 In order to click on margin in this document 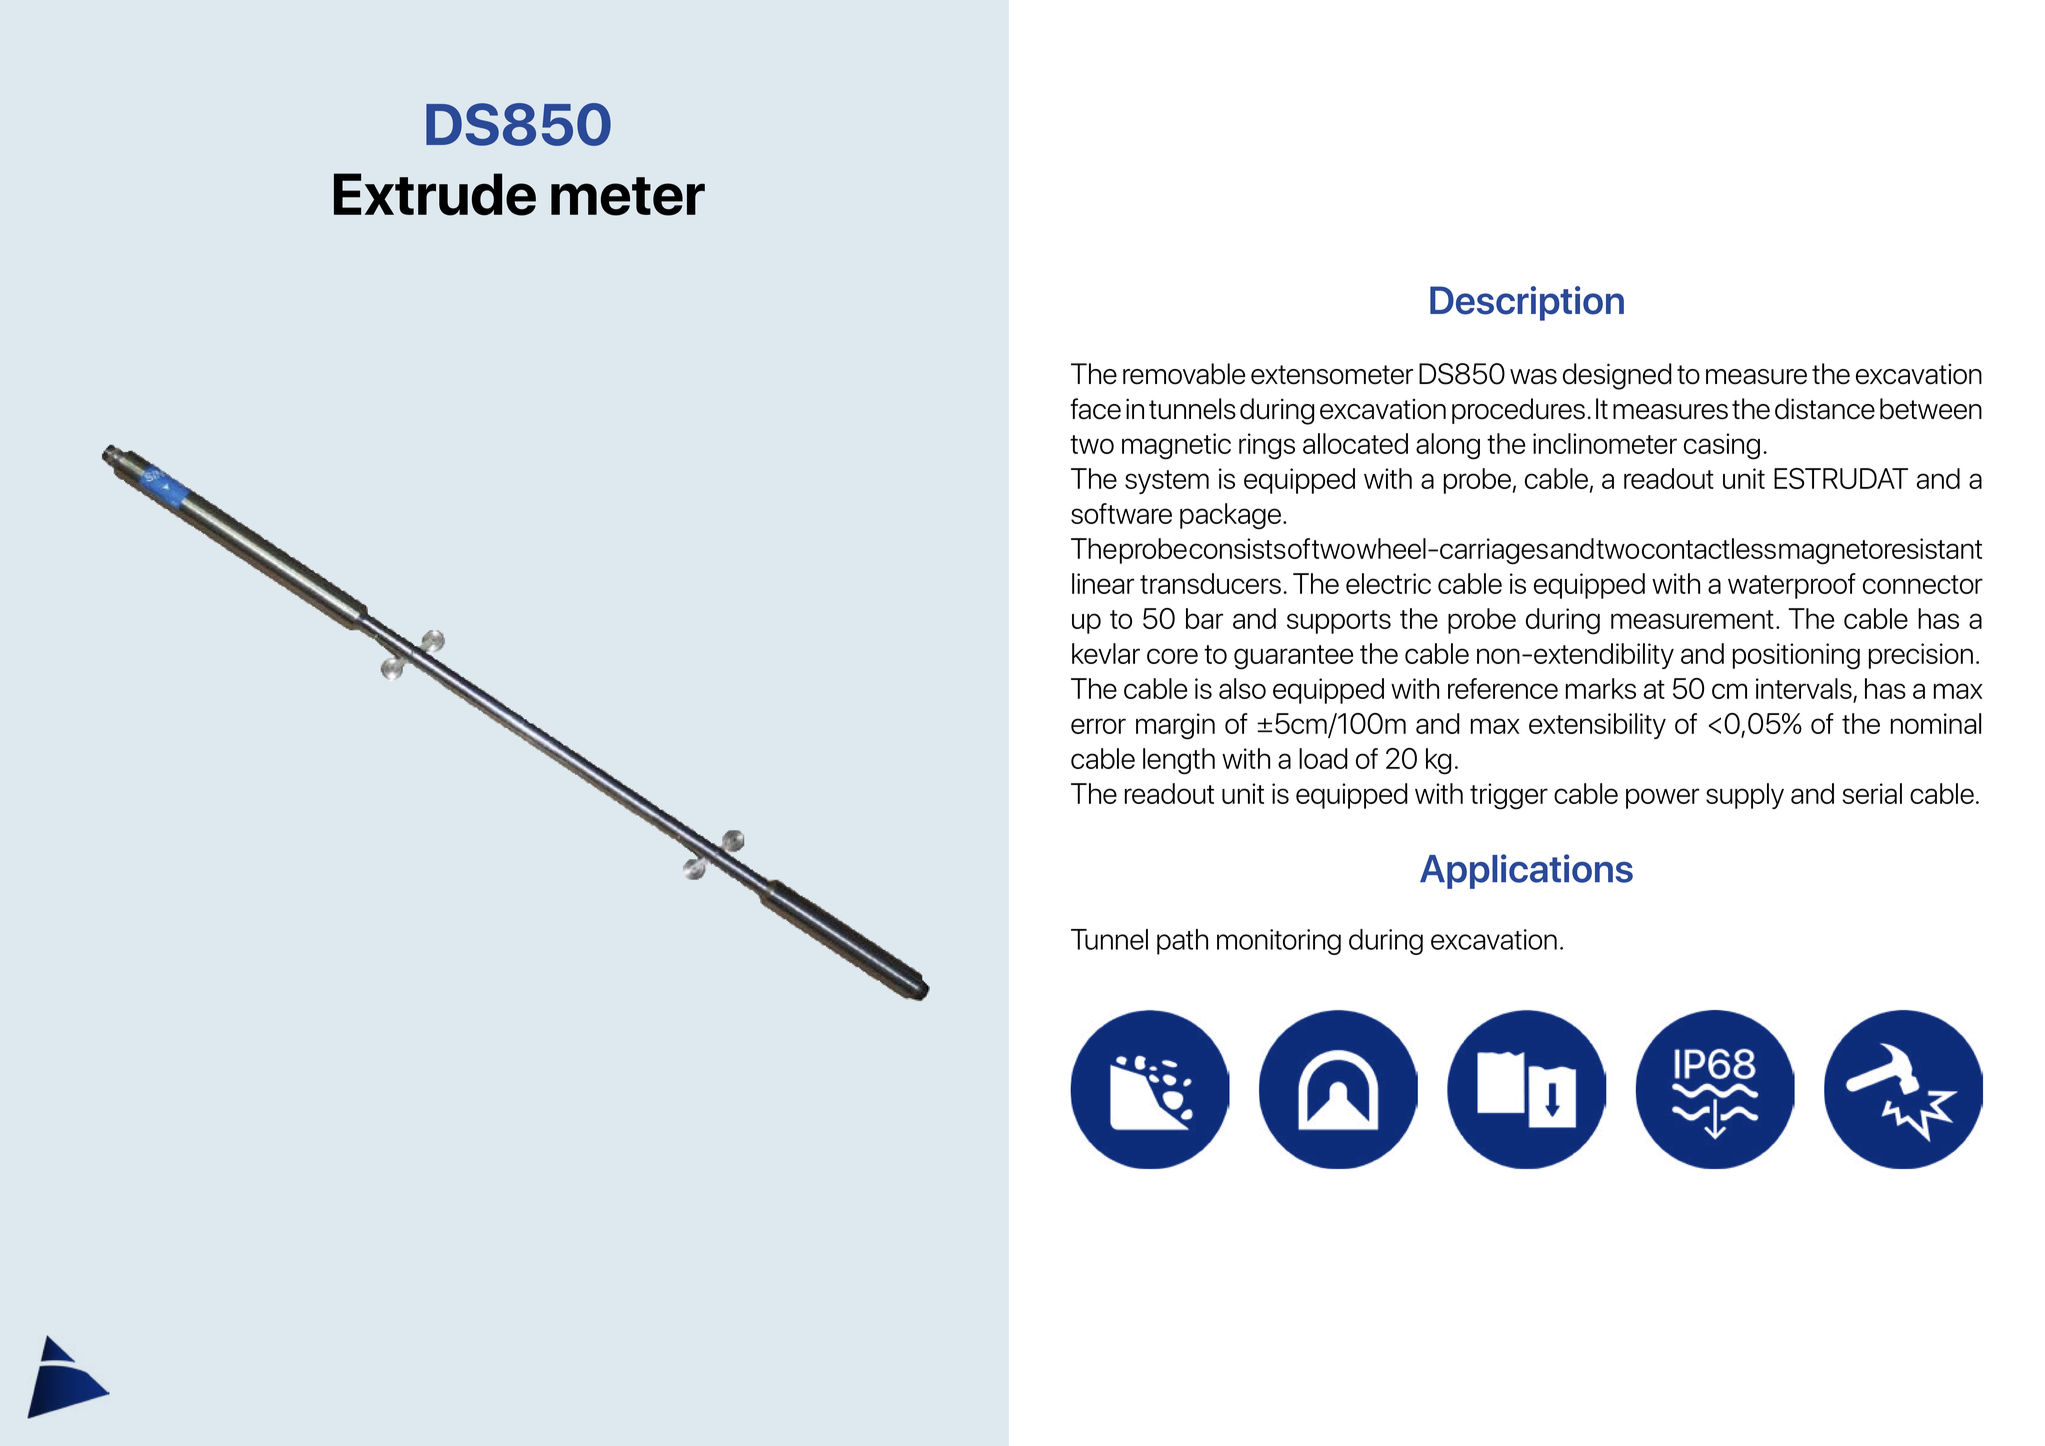, I will do `click(1175, 726)`.
